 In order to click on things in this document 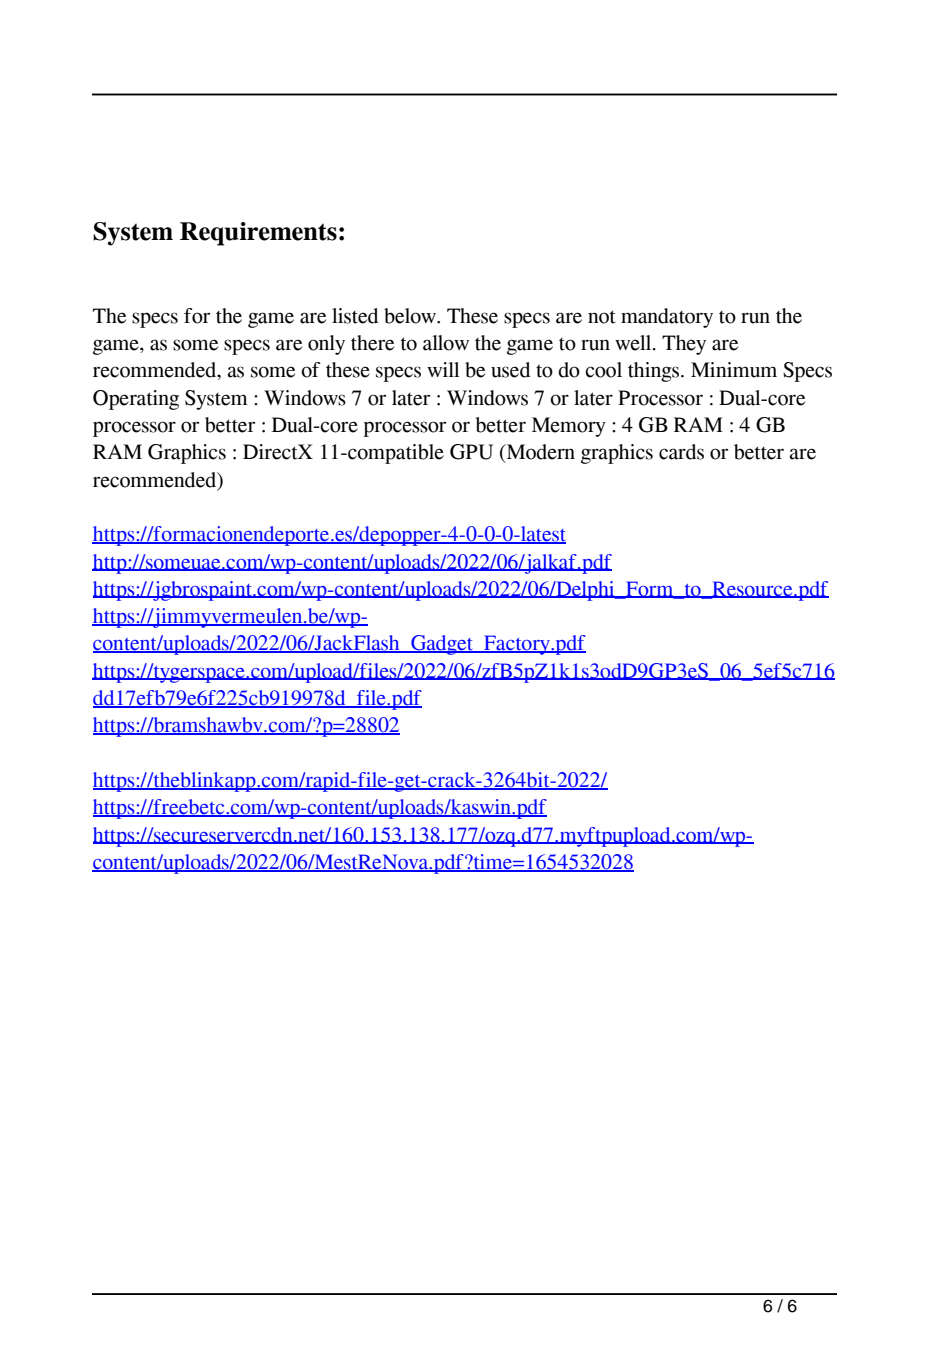, I will do `click(655, 372)`.
